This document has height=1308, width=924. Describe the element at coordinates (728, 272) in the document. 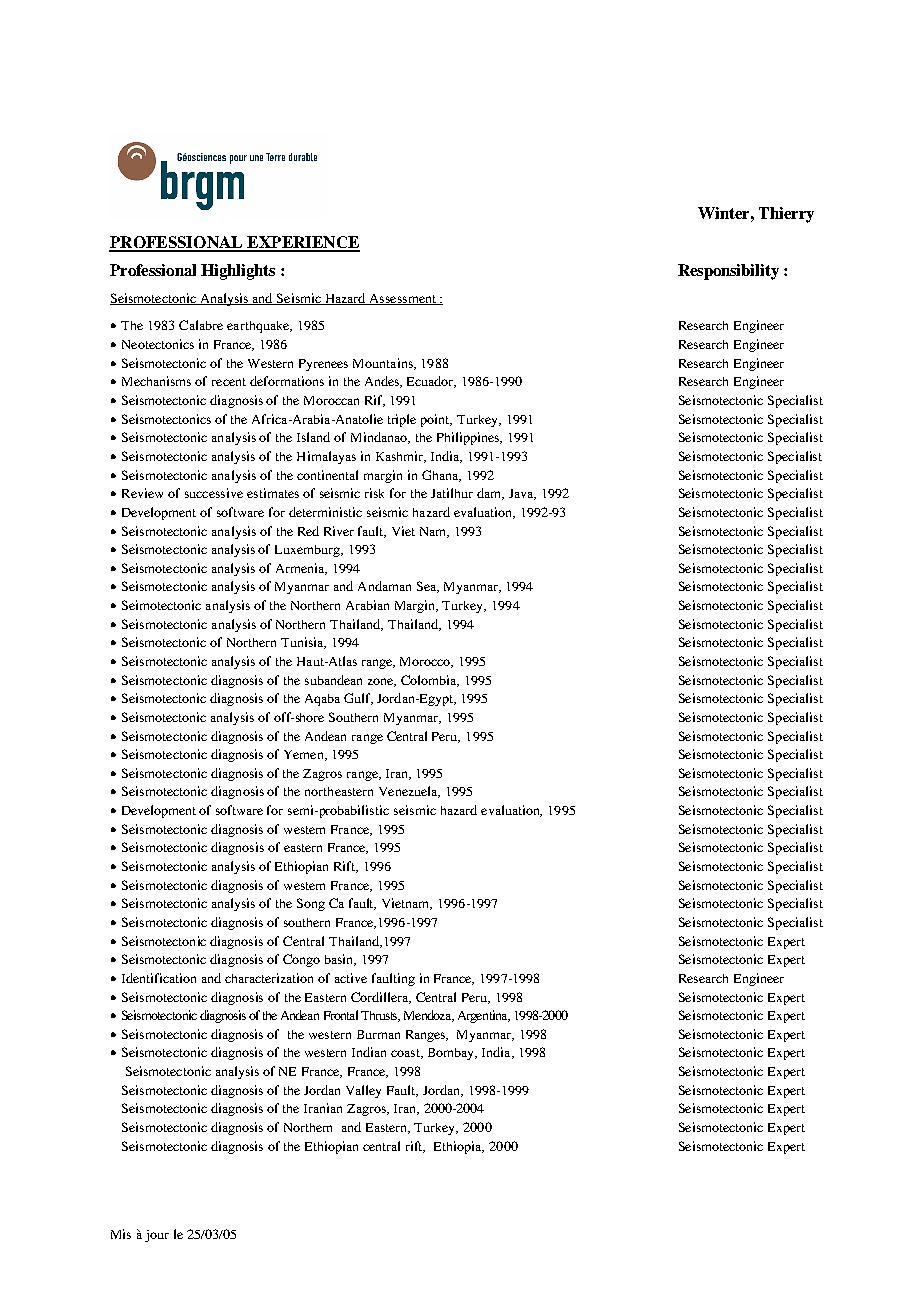

I see `Responsibility` at that location.
